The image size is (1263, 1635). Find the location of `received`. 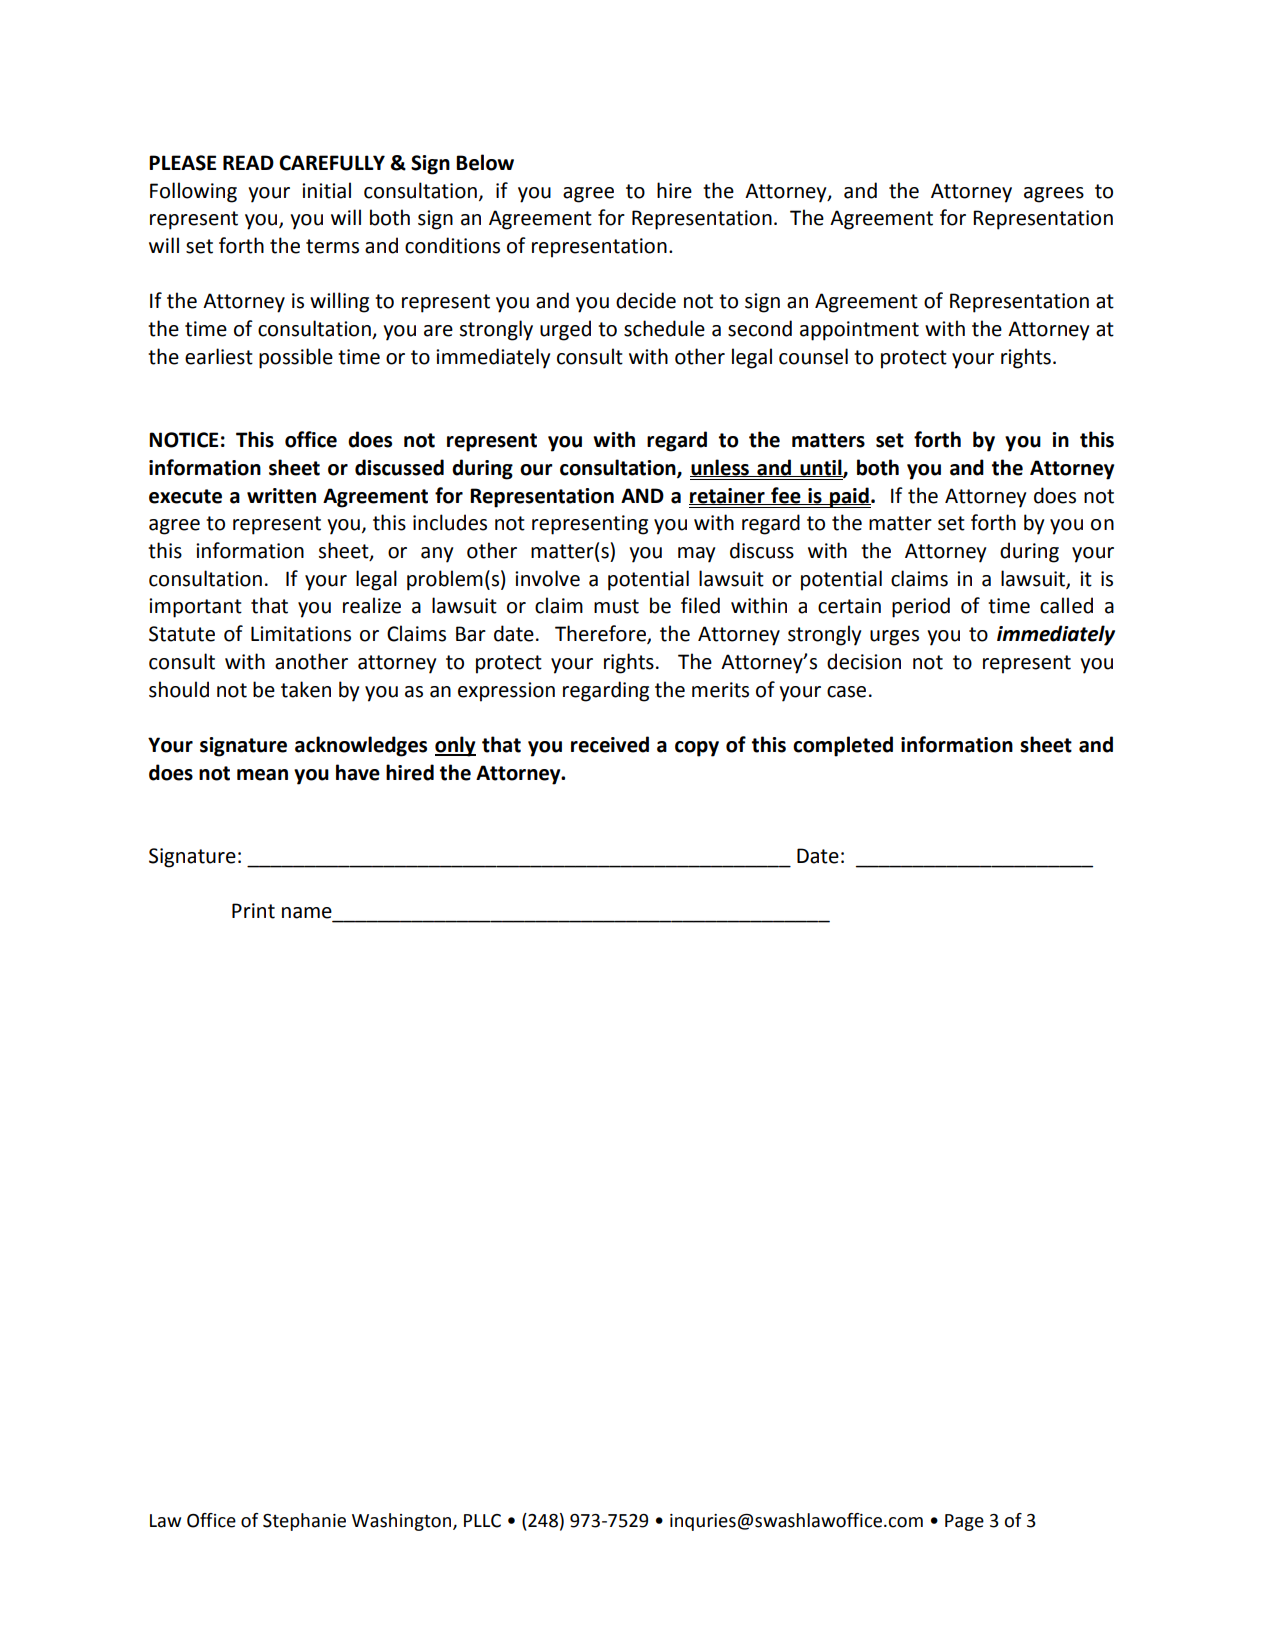

received is located at coordinates (610, 744).
